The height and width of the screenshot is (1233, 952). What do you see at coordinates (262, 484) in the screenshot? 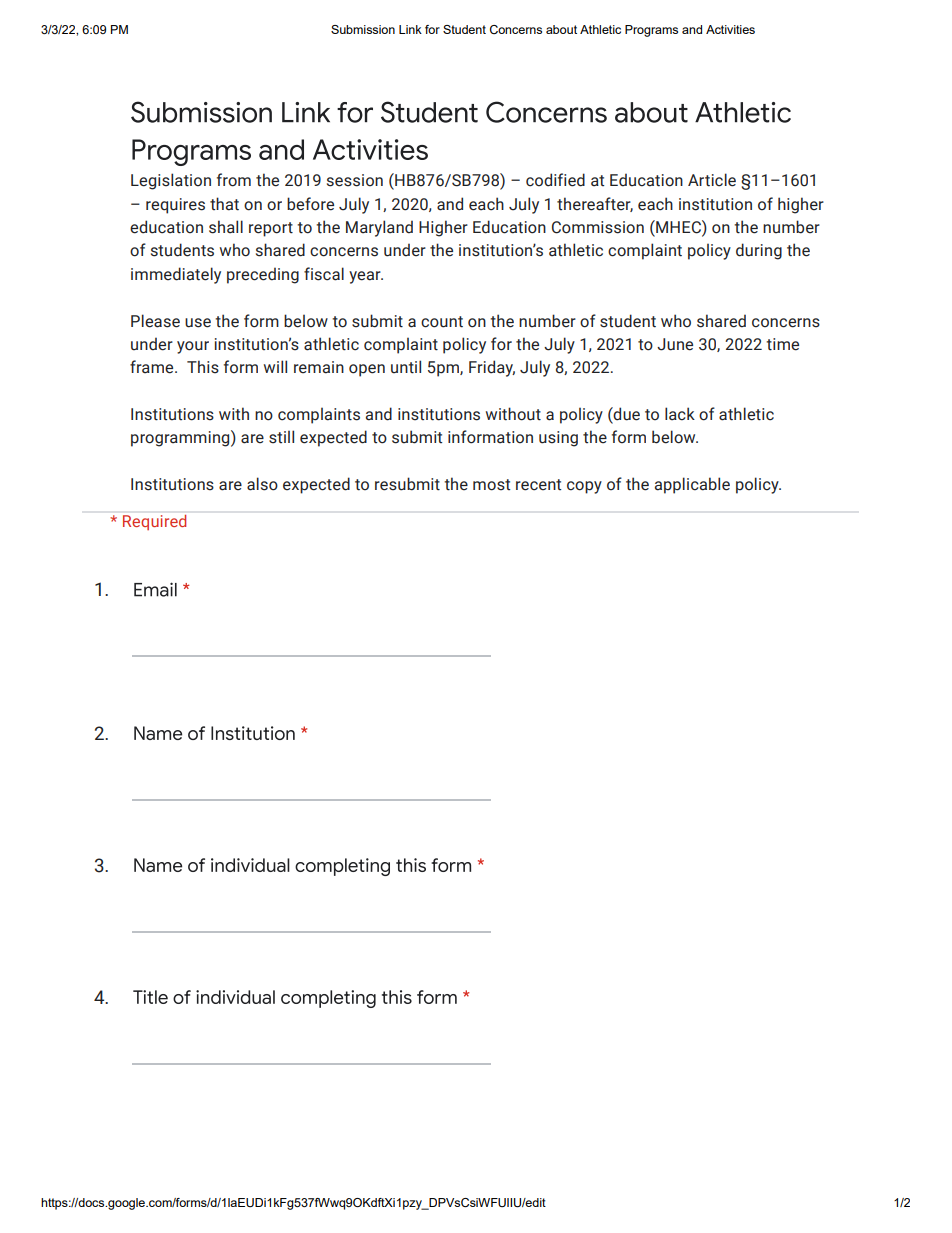
I see `also` at bounding box center [262, 484].
